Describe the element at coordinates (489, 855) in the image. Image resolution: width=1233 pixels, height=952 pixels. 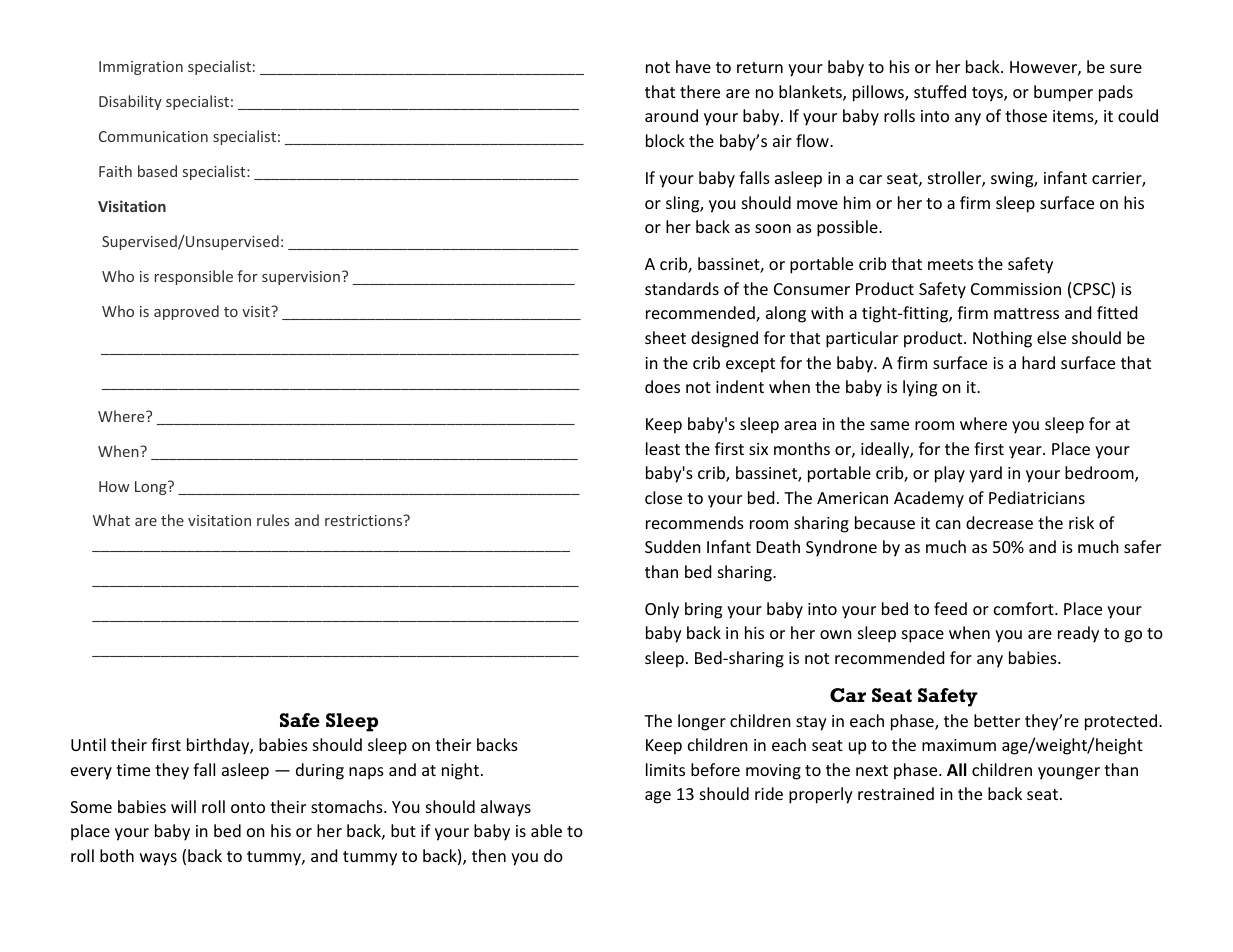
I see `then` at that location.
